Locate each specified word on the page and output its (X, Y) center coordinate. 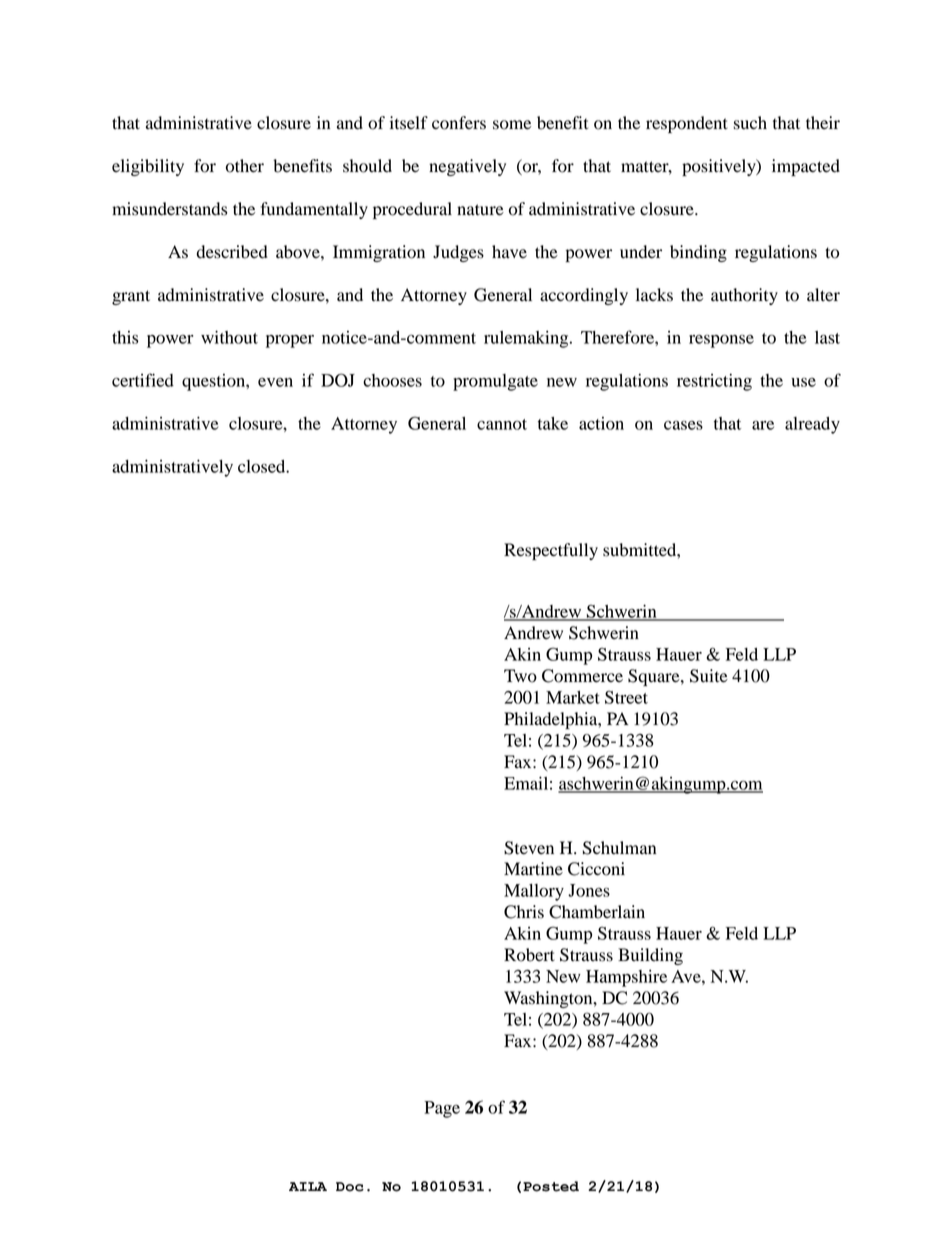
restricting (714, 382)
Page (442, 1109)
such (750, 123)
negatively (467, 167)
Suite (709, 676)
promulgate (495, 382)
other (245, 166)
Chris (524, 912)
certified (143, 380)
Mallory (534, 892)
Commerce (582, 676)
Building (650, 956)
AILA (308, 1186)
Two (520, 676)
